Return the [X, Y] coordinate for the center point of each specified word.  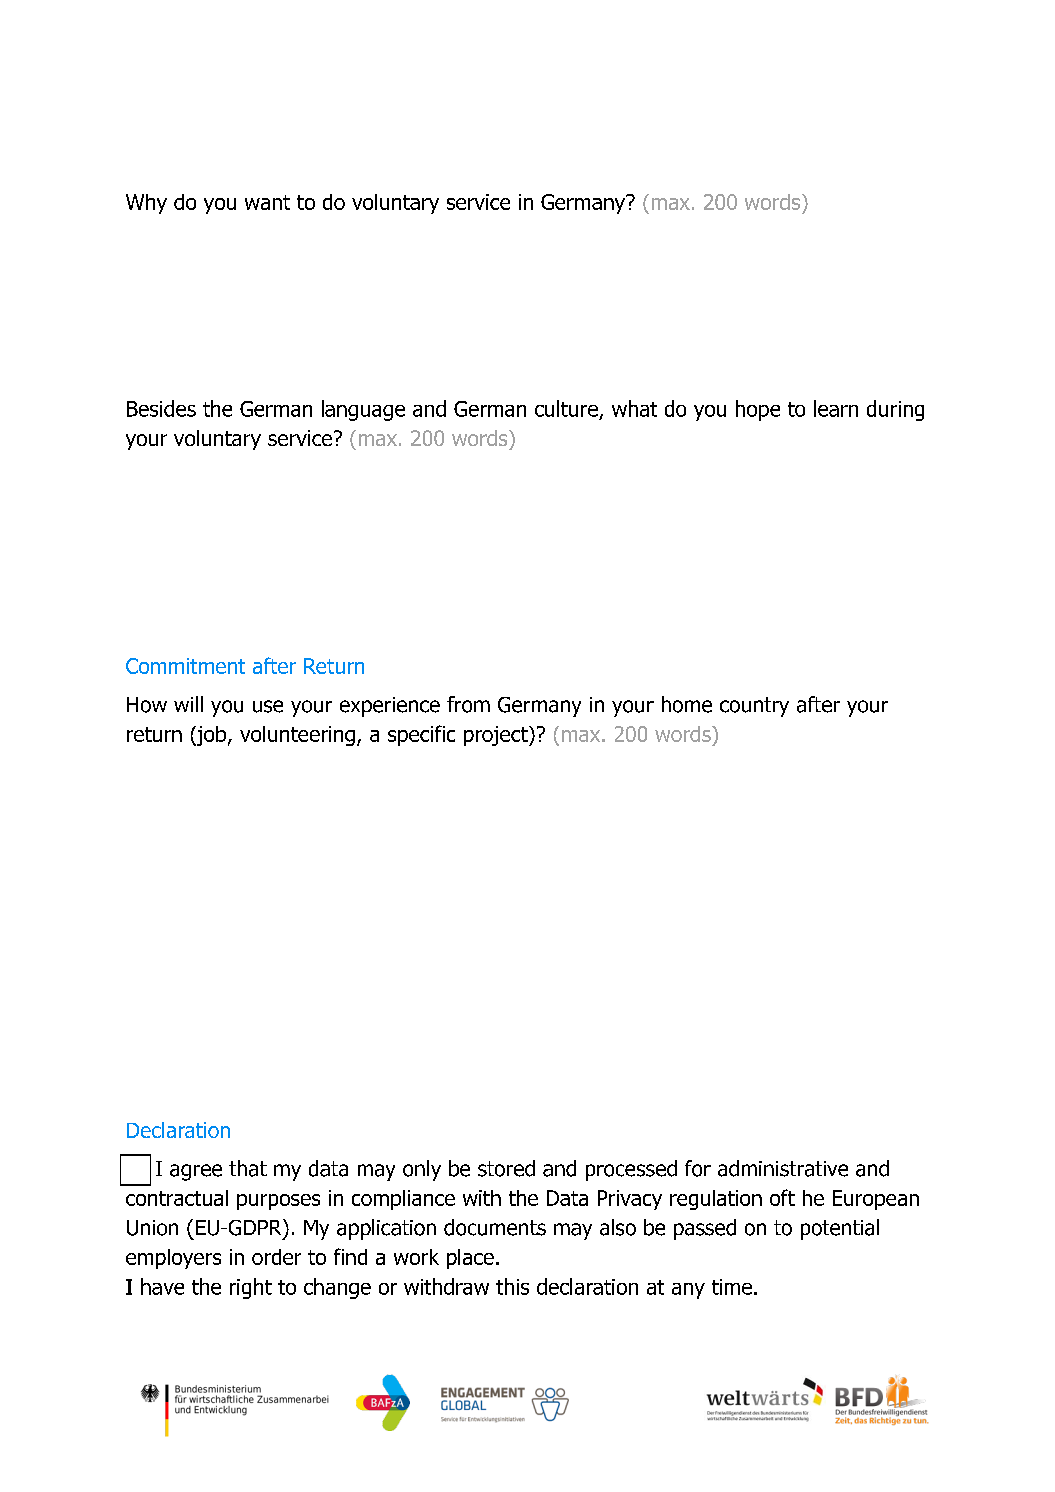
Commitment [185, 666]
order [276, 1257]
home [687, 704]
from [468, 704]
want [267, 202]
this [512, 1286]
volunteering [297, 736]
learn [836, 408]
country [754, 707]
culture [566, 408]
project [497, 736]
